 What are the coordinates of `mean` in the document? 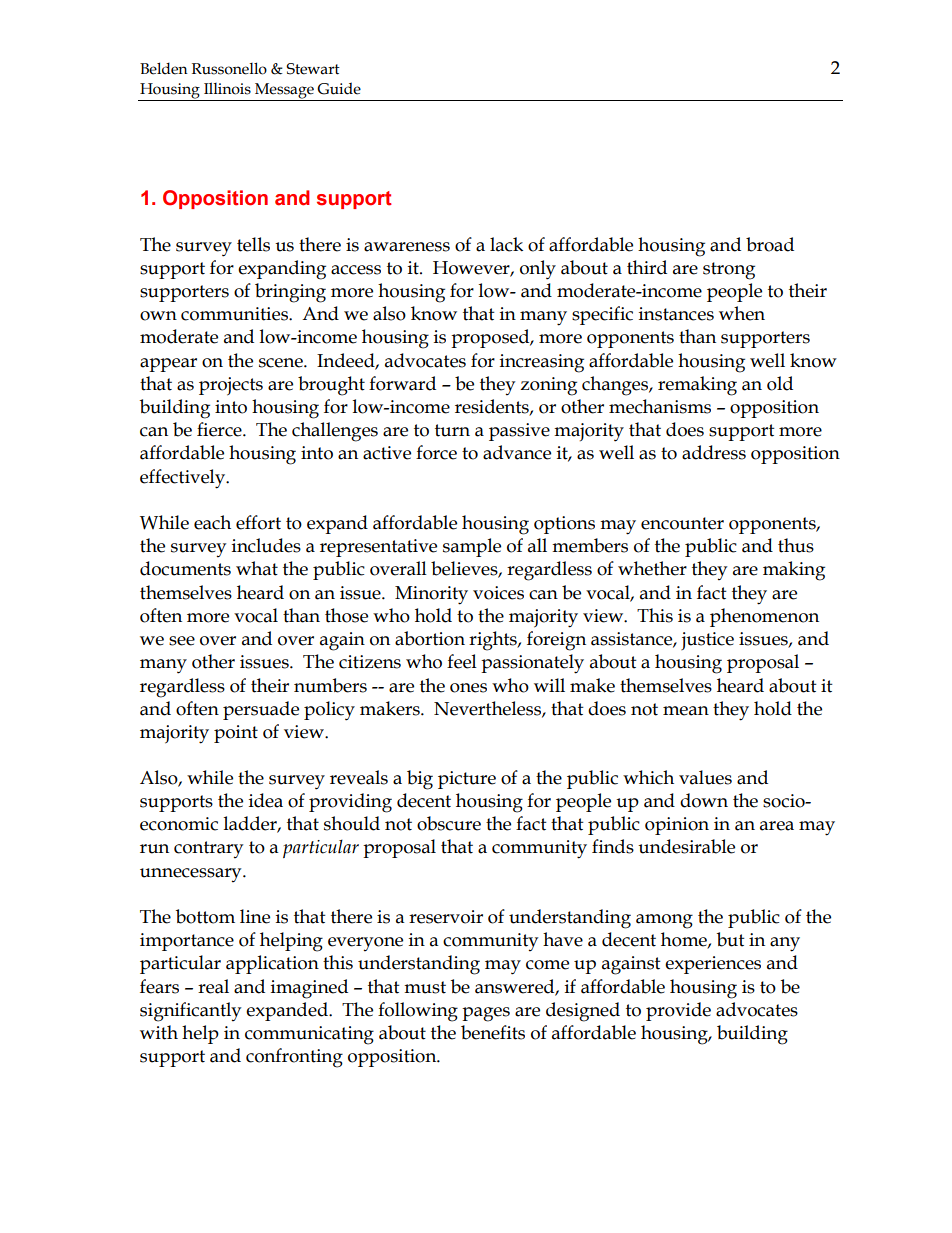 It's located at (686, 711).
